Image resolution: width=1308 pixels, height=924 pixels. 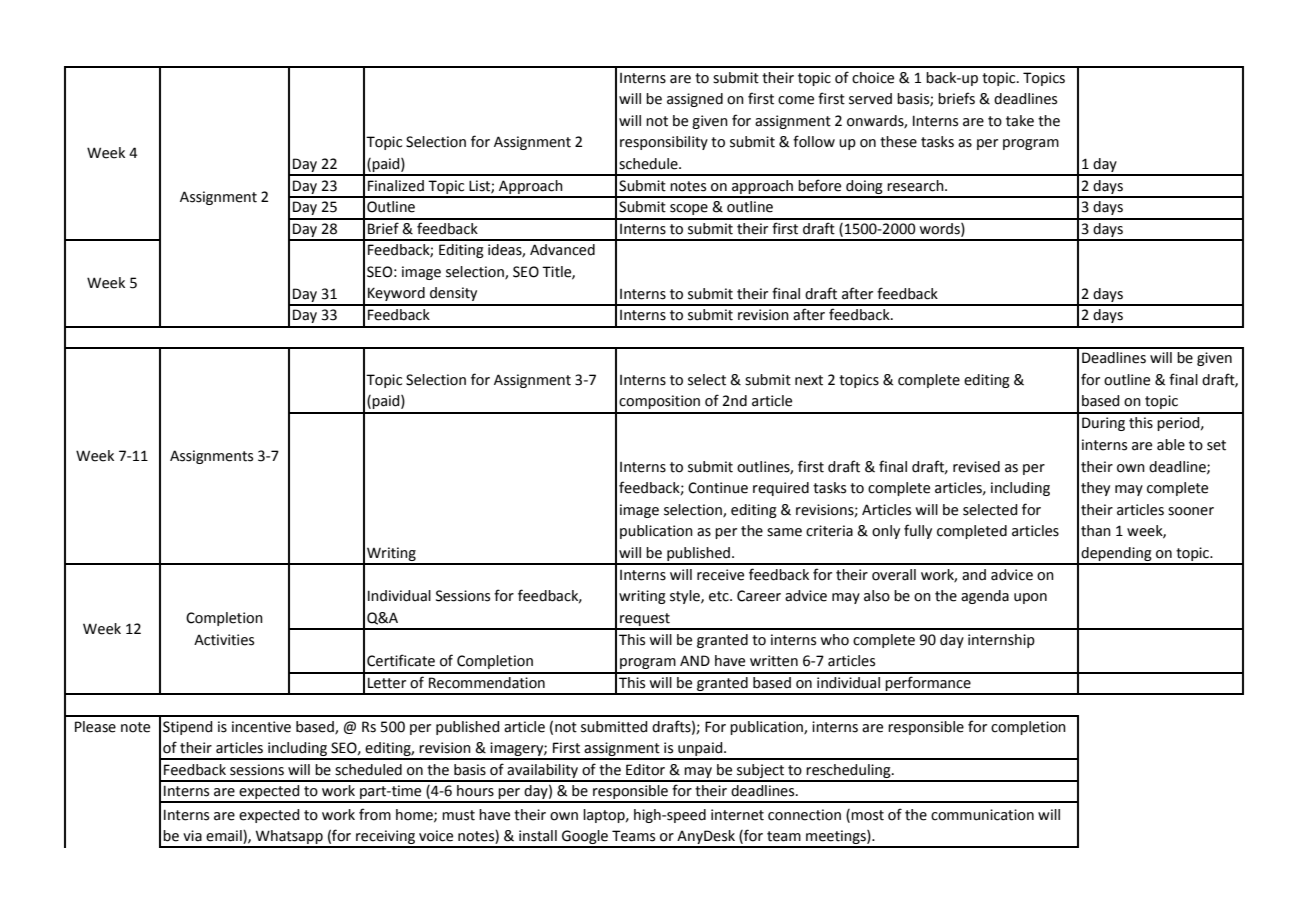 I want to click on Activities, so click(x=224, y=640).
